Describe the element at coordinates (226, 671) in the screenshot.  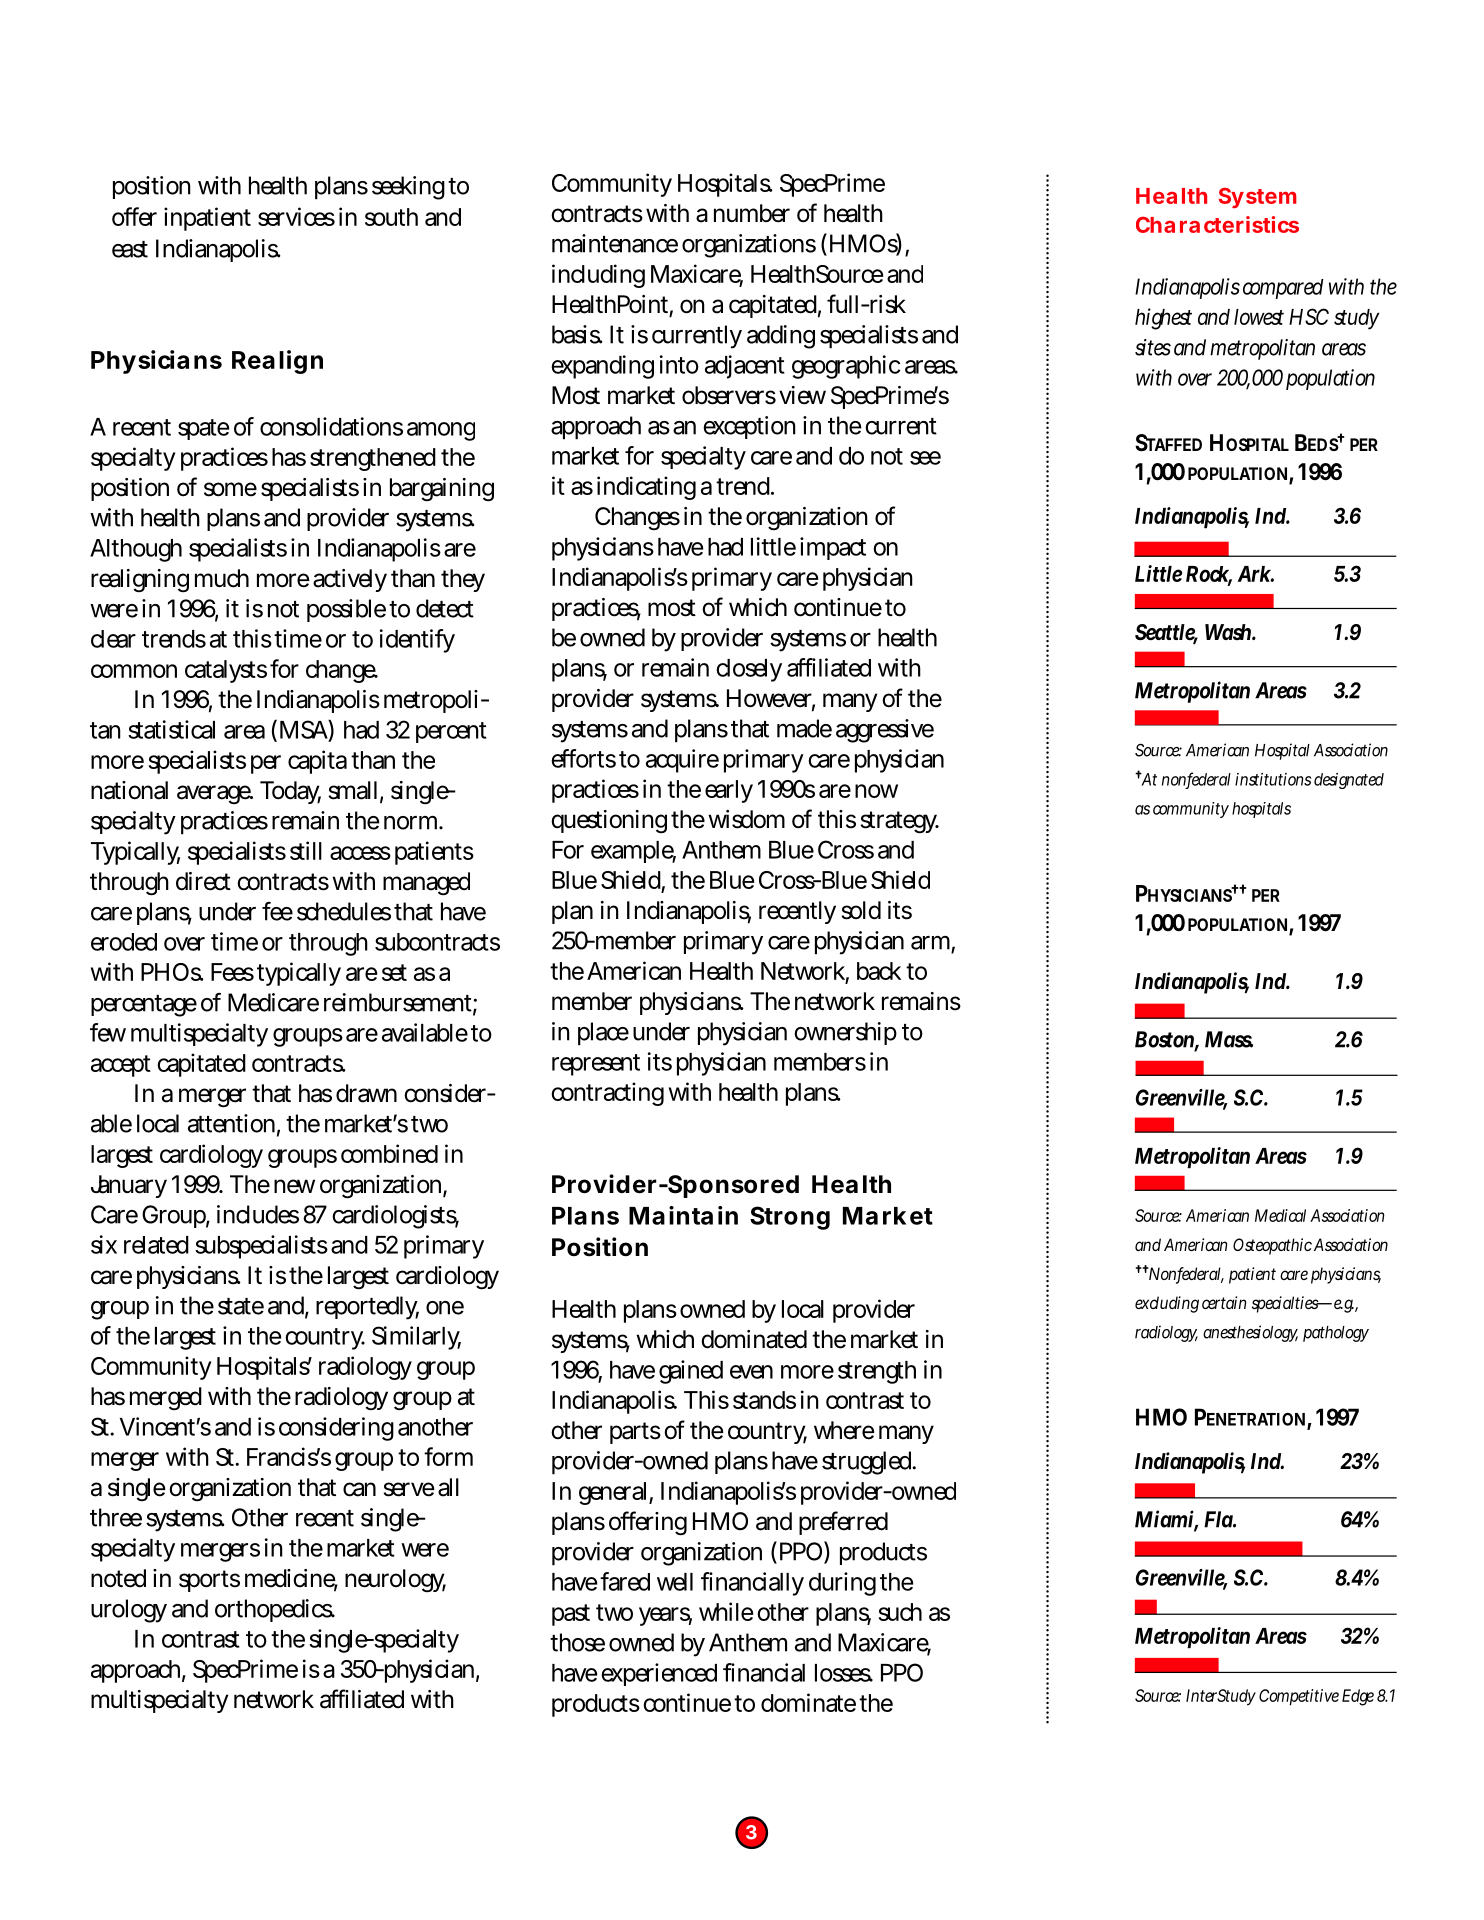
I see `catalysts` at that location.
